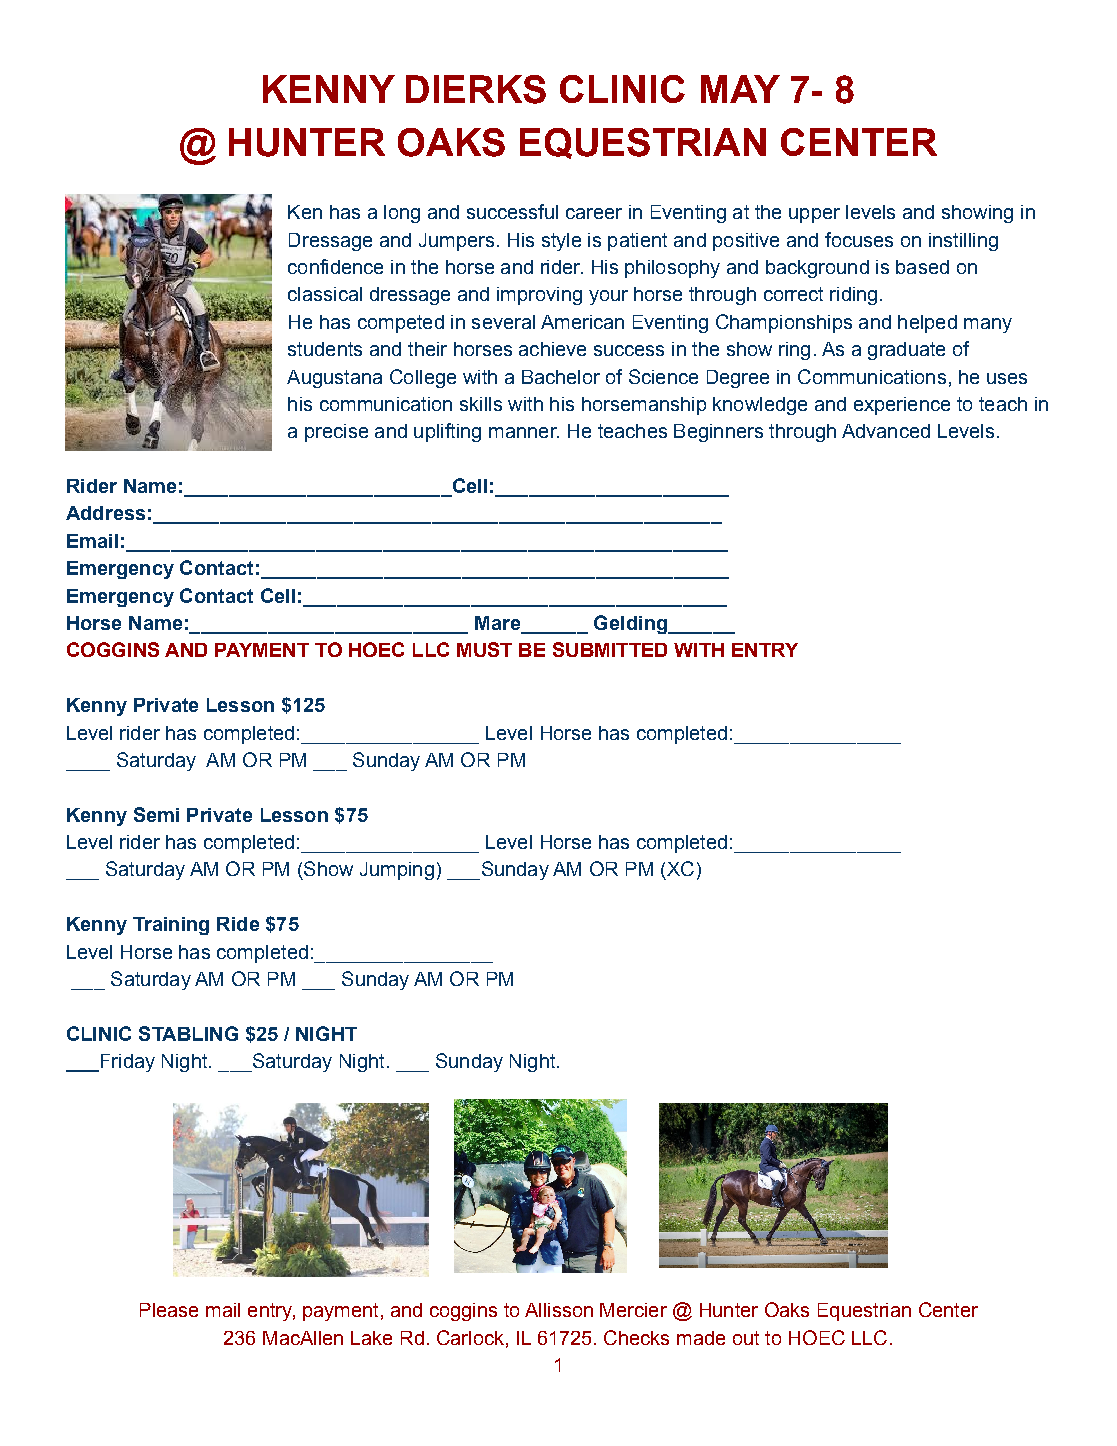  I want to click on Please, so click(169, 1310).
